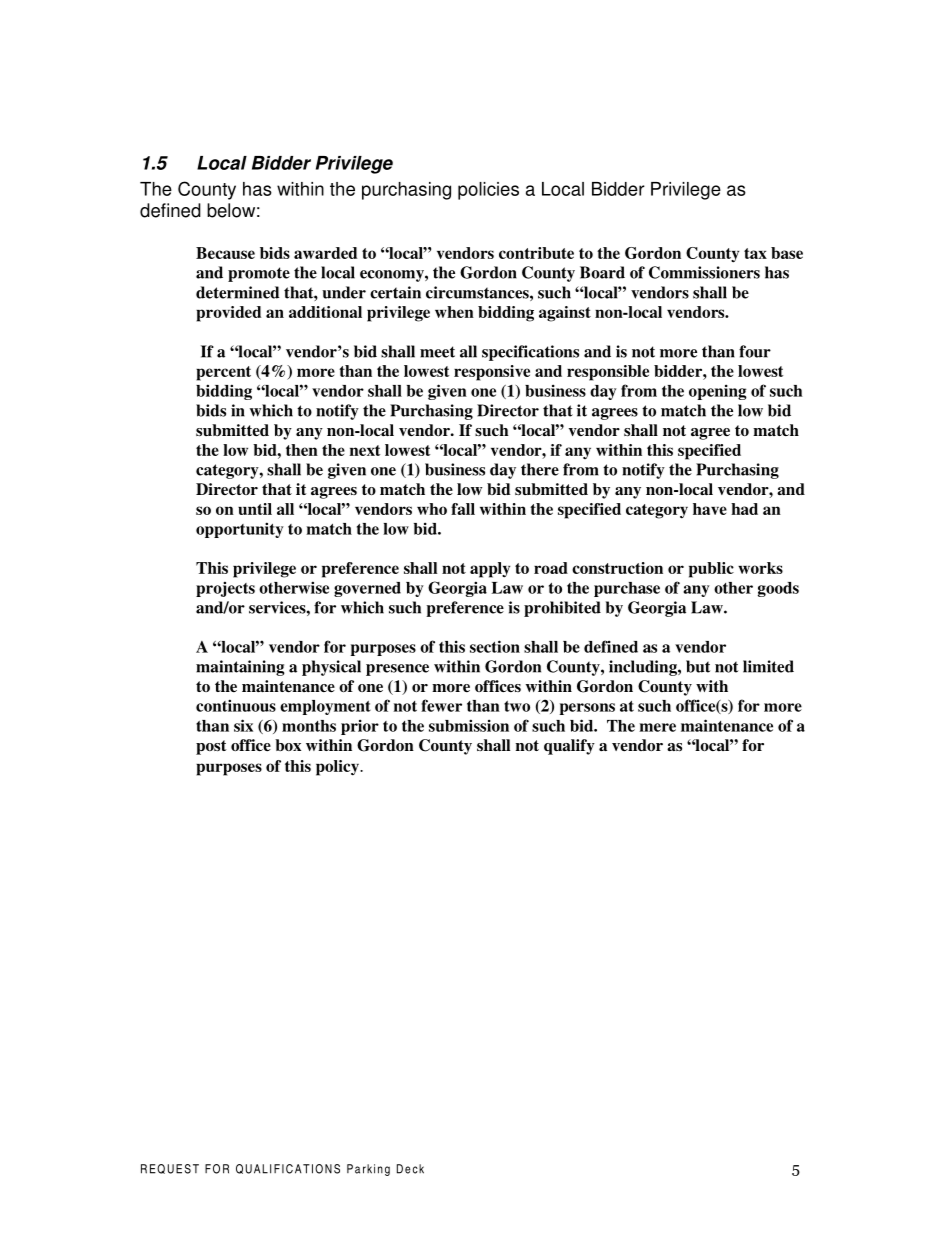 The image size is (952, 1233). Describe the element at coordinates (768, 666) in the screenshot. I see `limited` at that location.
